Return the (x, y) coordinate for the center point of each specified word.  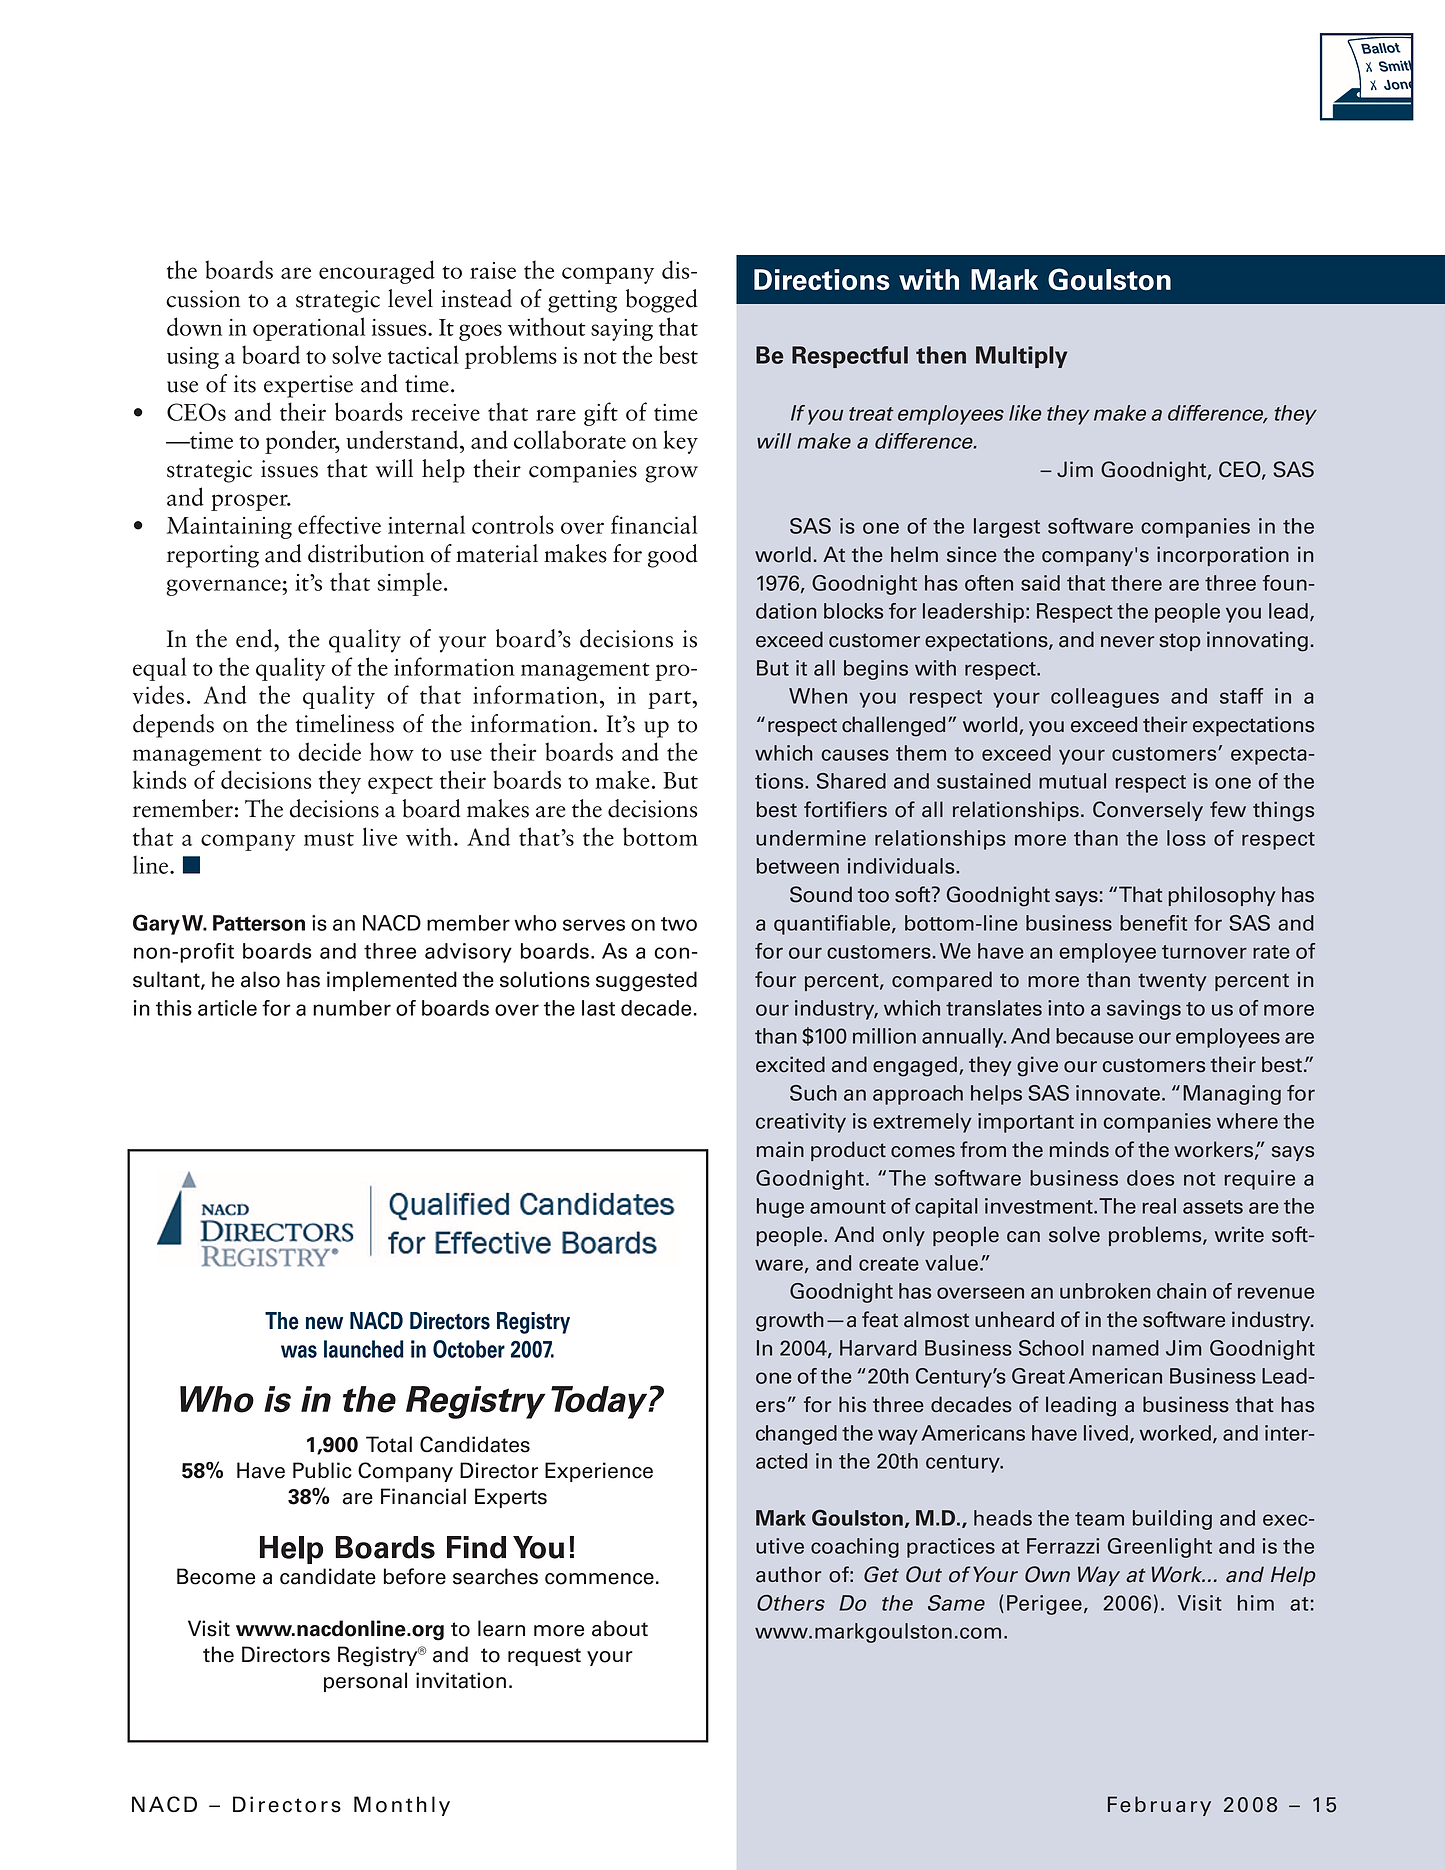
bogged (662, 301)
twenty (1172, 982)
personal (365, 1682)
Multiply (1022, 357)
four (775, 979)
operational (309, 329)
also (260, 979)
